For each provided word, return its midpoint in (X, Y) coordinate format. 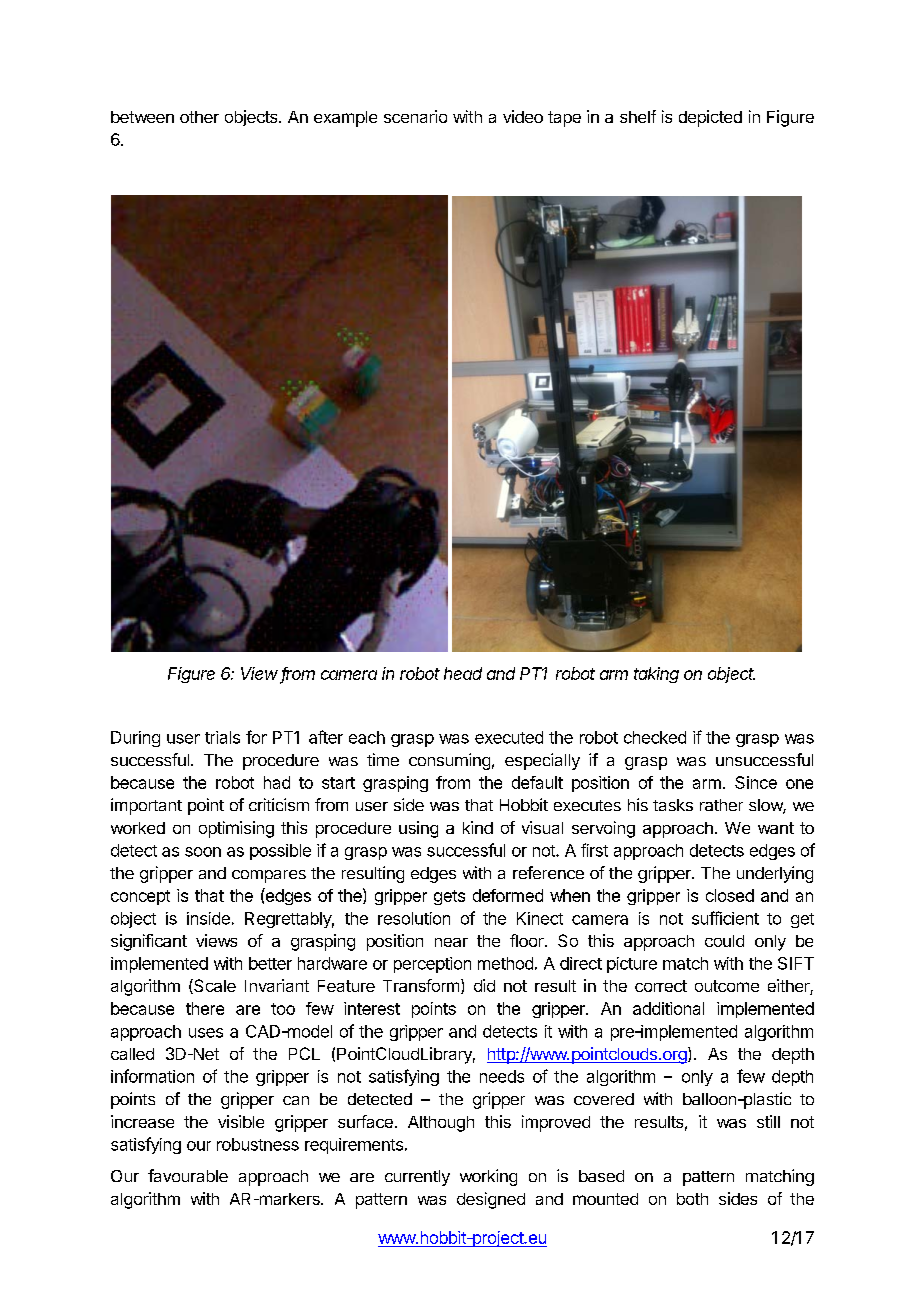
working (488, 1177)
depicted (710, 118)
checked (655, 737)
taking (656, 675)
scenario (415, 116)
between (142, 117)
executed (509, 737)
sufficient (725, 918)
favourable (188, 1175)
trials (222, 737)
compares (269, 876)
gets (449, 897)
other (199, 117)
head (463, 673)
